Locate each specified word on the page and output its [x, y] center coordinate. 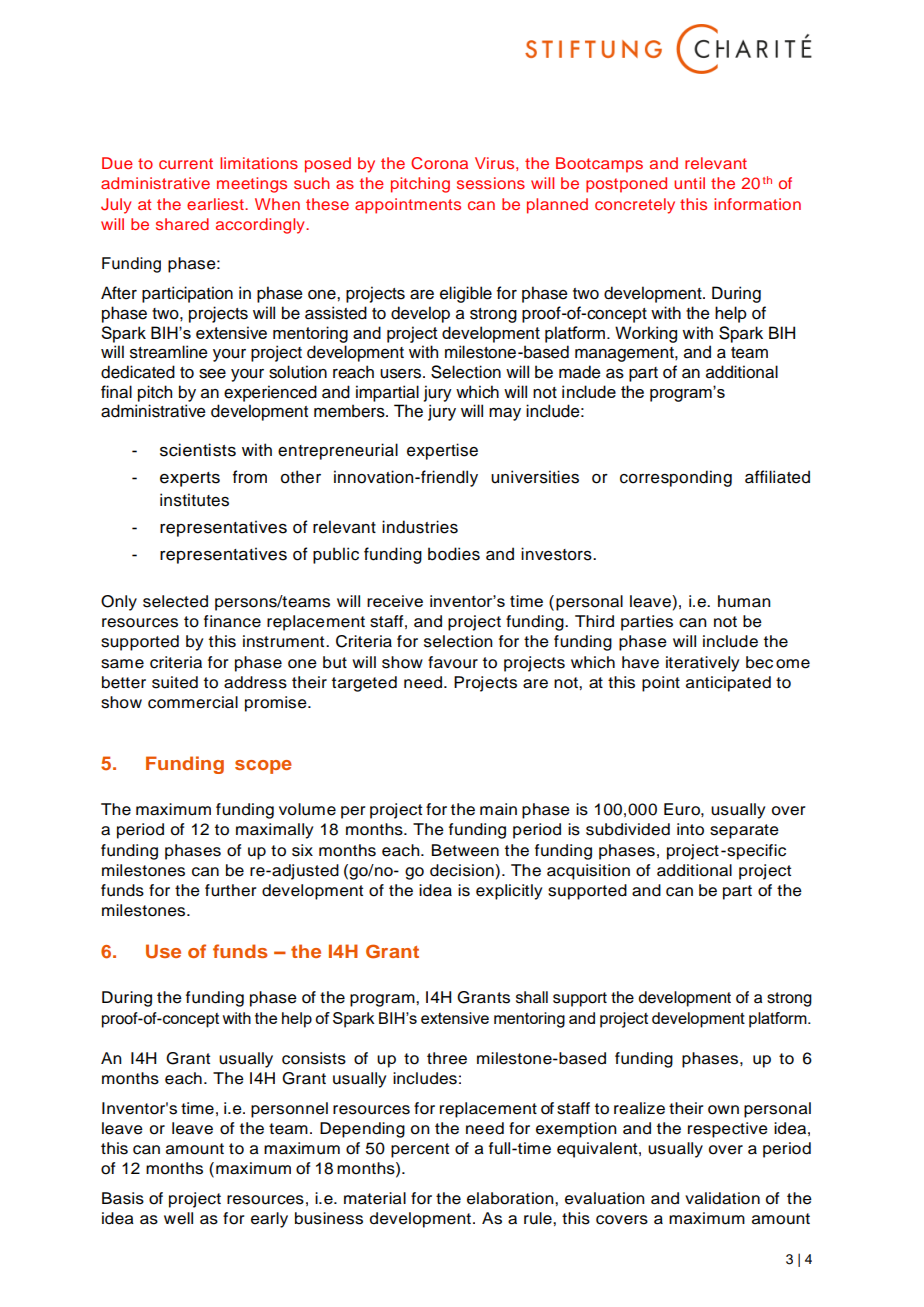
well [178, 1218]
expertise [442, 451]
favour [453, 662]
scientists [198, 450]
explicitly [509, 892]
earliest [216, 204]
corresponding [676, 478]
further [231, 890]
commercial [193, 702]
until [689, 183]
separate [744, 831]
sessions [491, 183]
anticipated [728, 684]
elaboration [511, 1198]
